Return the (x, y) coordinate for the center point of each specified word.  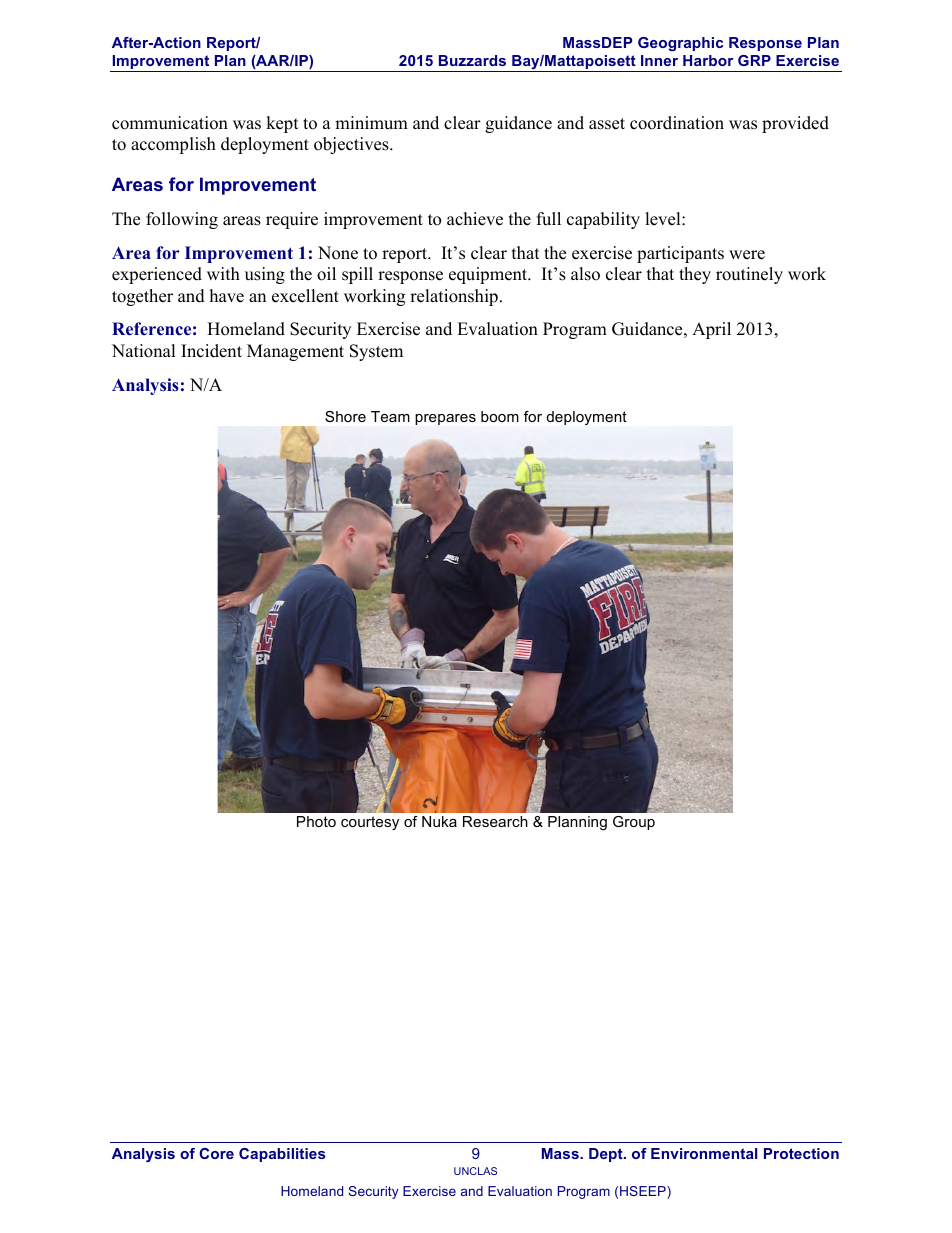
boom (500, 416)
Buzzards (472, 60)
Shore (345, 416)
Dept (607, 1155)
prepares (445, 419)
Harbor (708, 60)
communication (170, 123)
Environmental (704, 1153)
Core (216, 1153)
